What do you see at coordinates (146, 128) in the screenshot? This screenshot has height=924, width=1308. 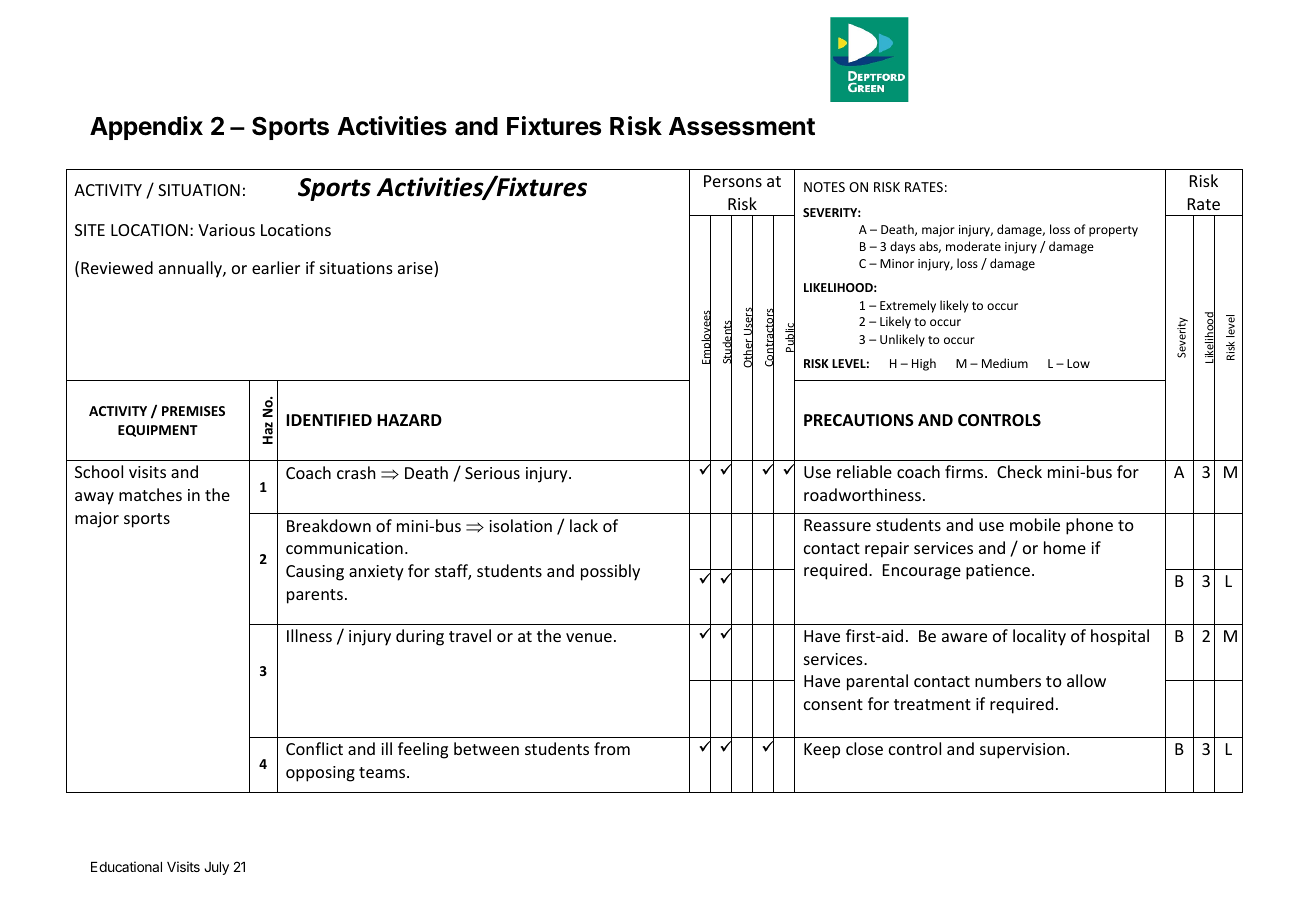 I see `Appendix` at bounding box center [146, 128].
